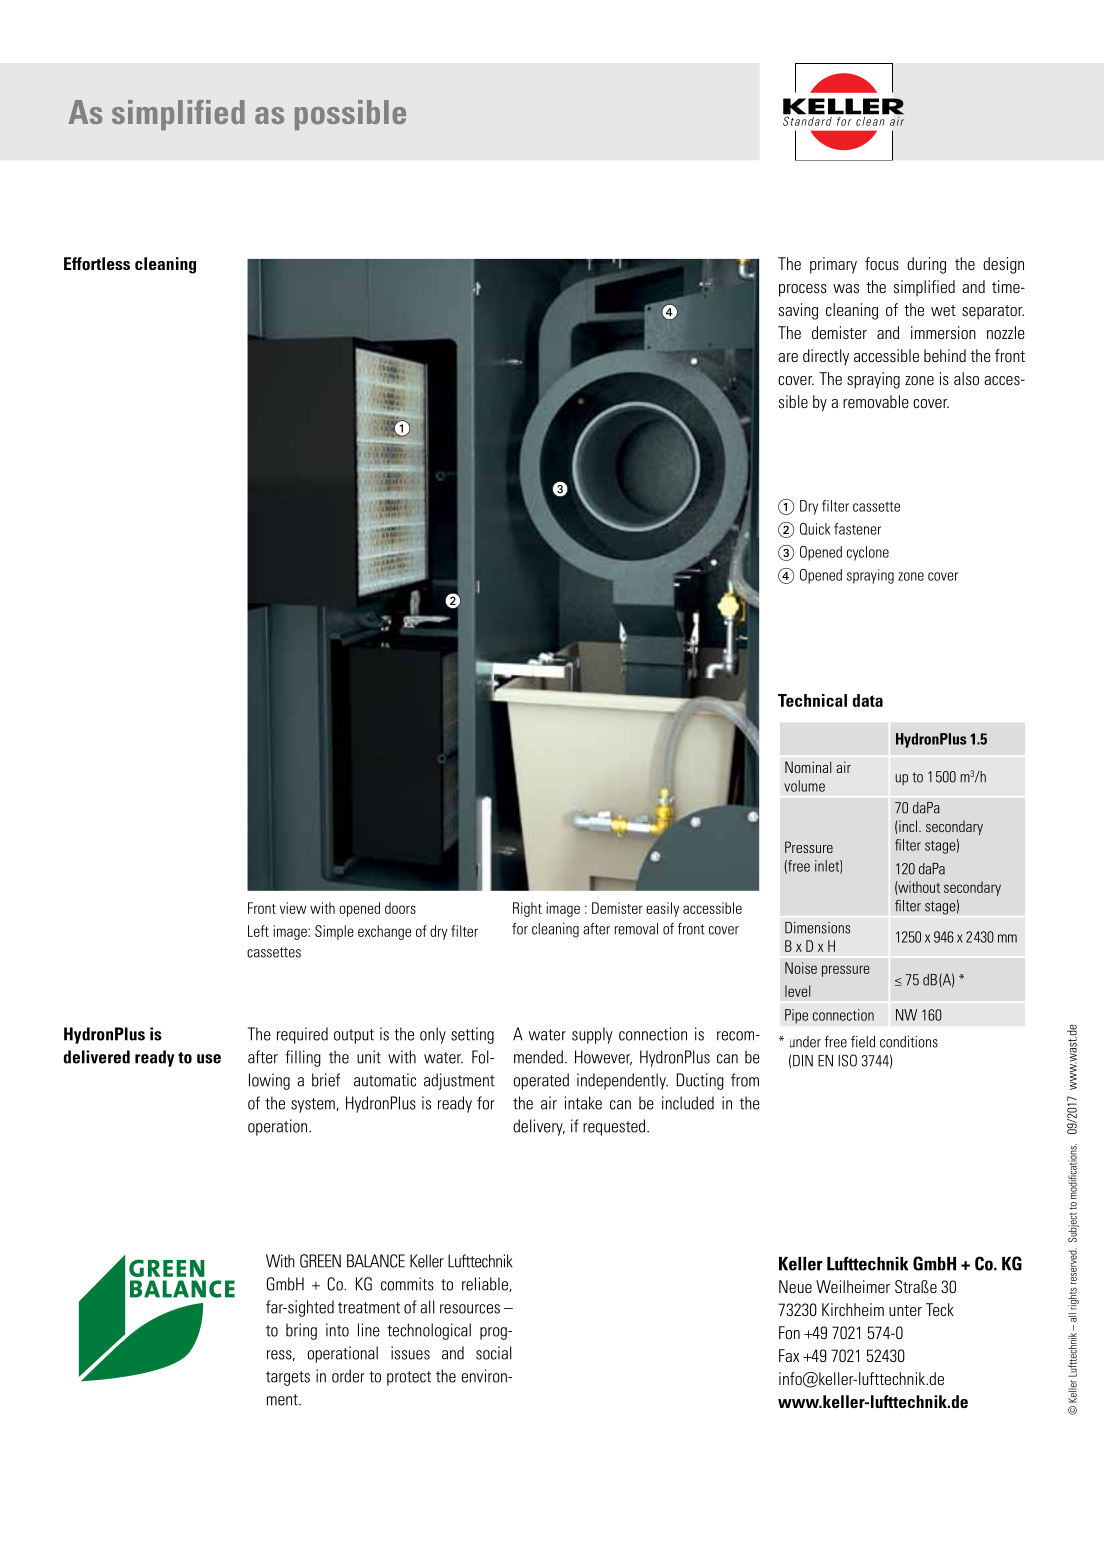 The image size is (1104, 1561). What do you see at coordinates (662, 909) in the page?
I see `easily` at bounding box center [662, 909].
